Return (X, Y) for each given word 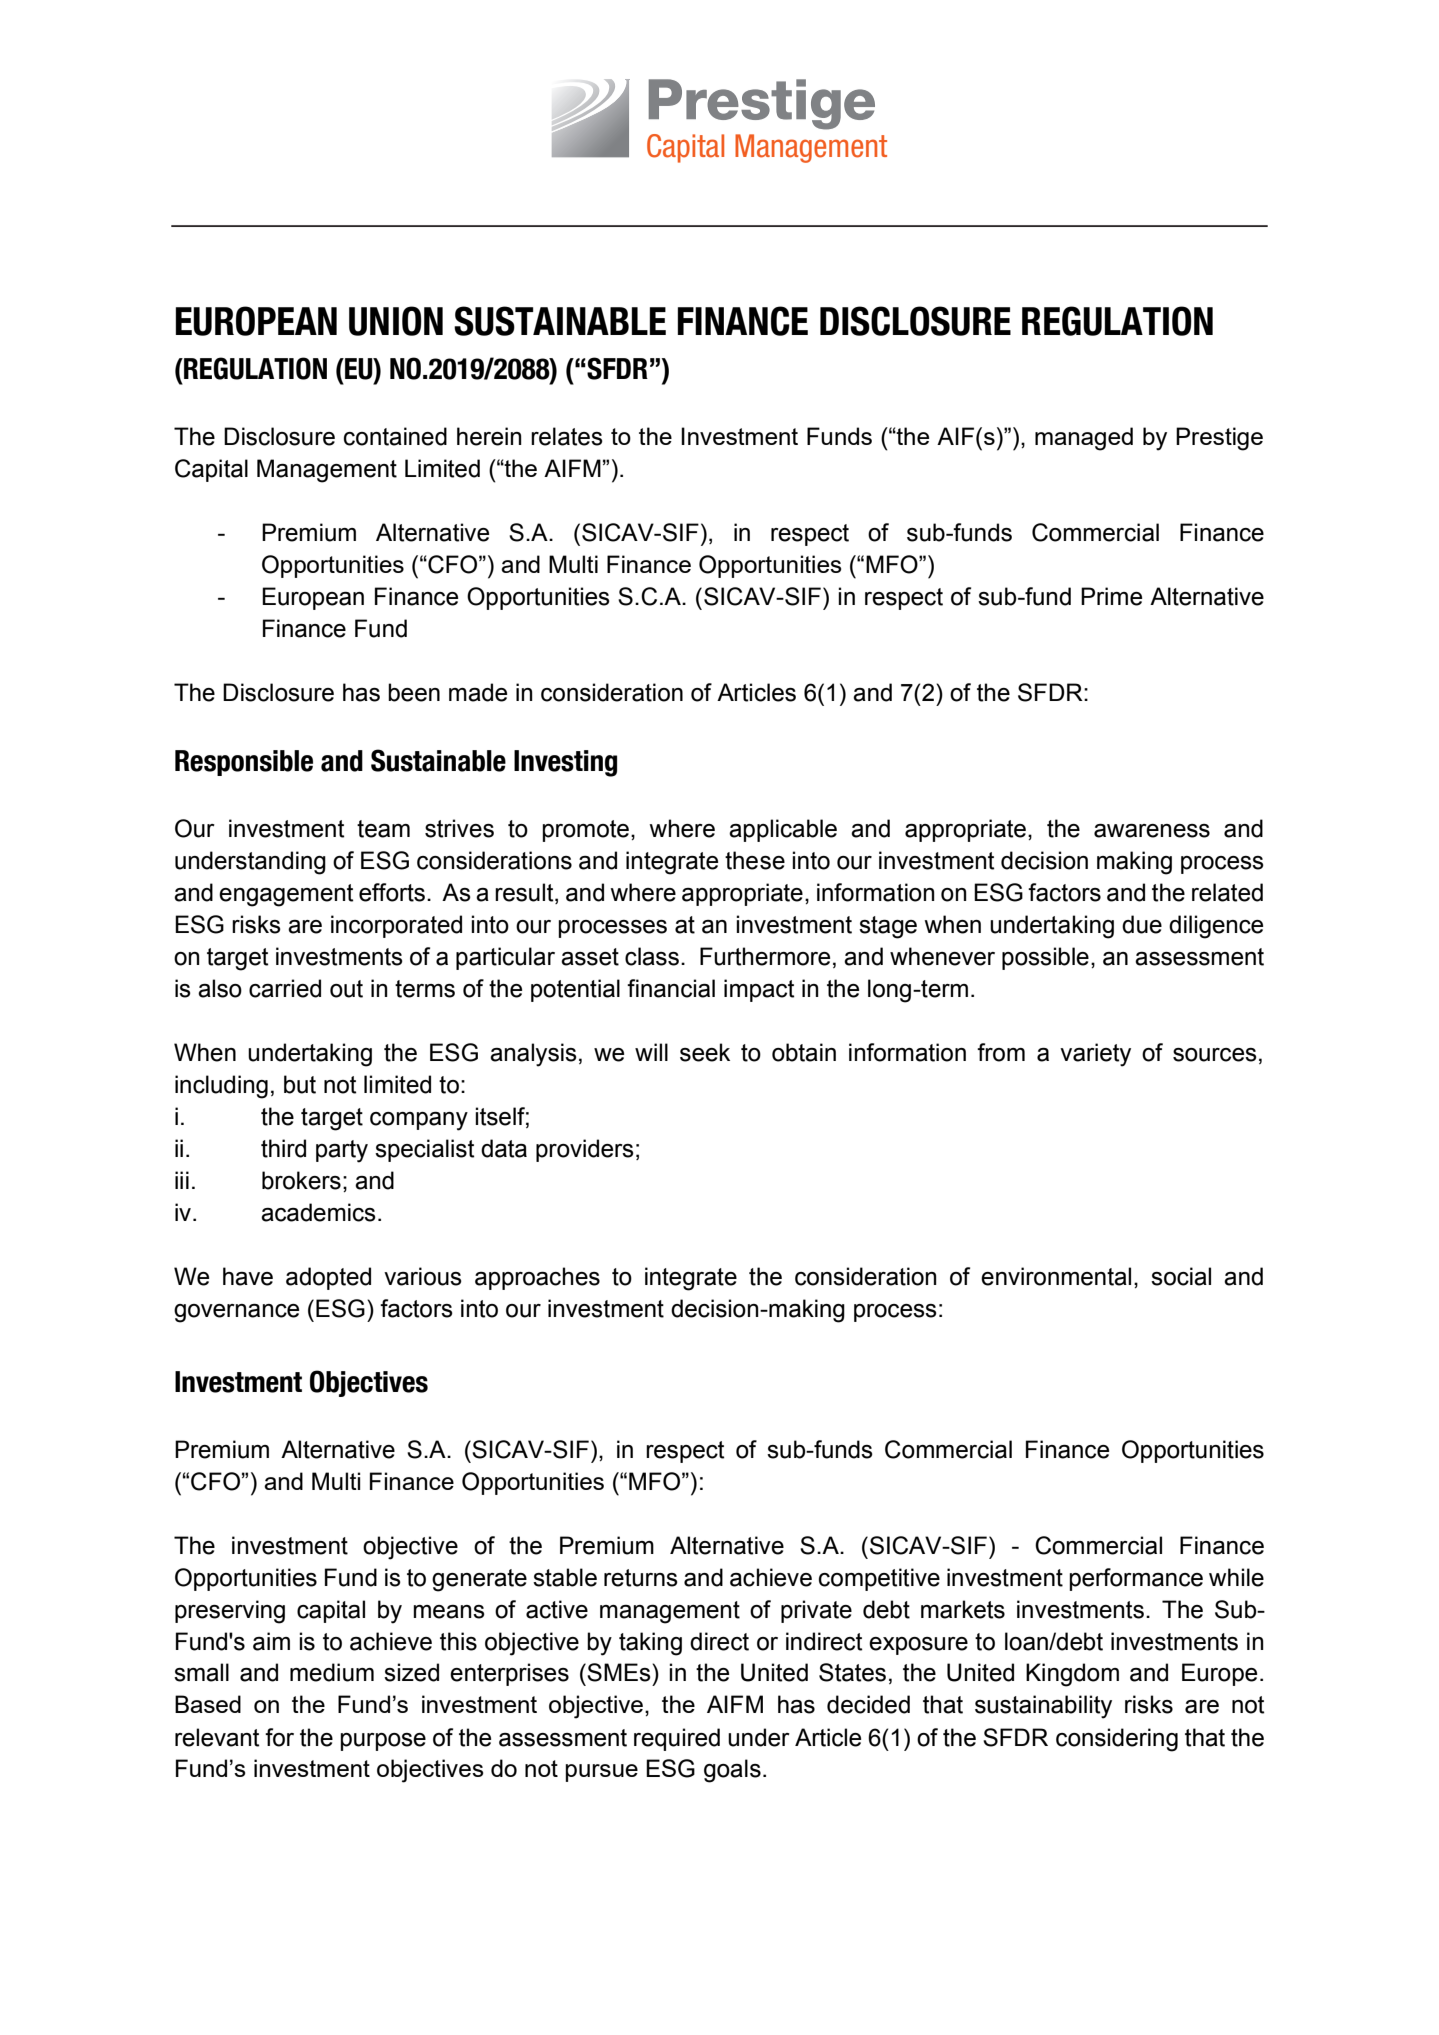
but (300, 1084)
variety (1095, 1055)
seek (705, 1052)
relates (567, 436)
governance (236, 1313)
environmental (1056, 1276)
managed (1084, 439)
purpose (383, 1742)
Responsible (244, 763)
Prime (1111, 596)
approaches (537, 1278)
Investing (565, 763)
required (677, 1739)
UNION (396, 321)
